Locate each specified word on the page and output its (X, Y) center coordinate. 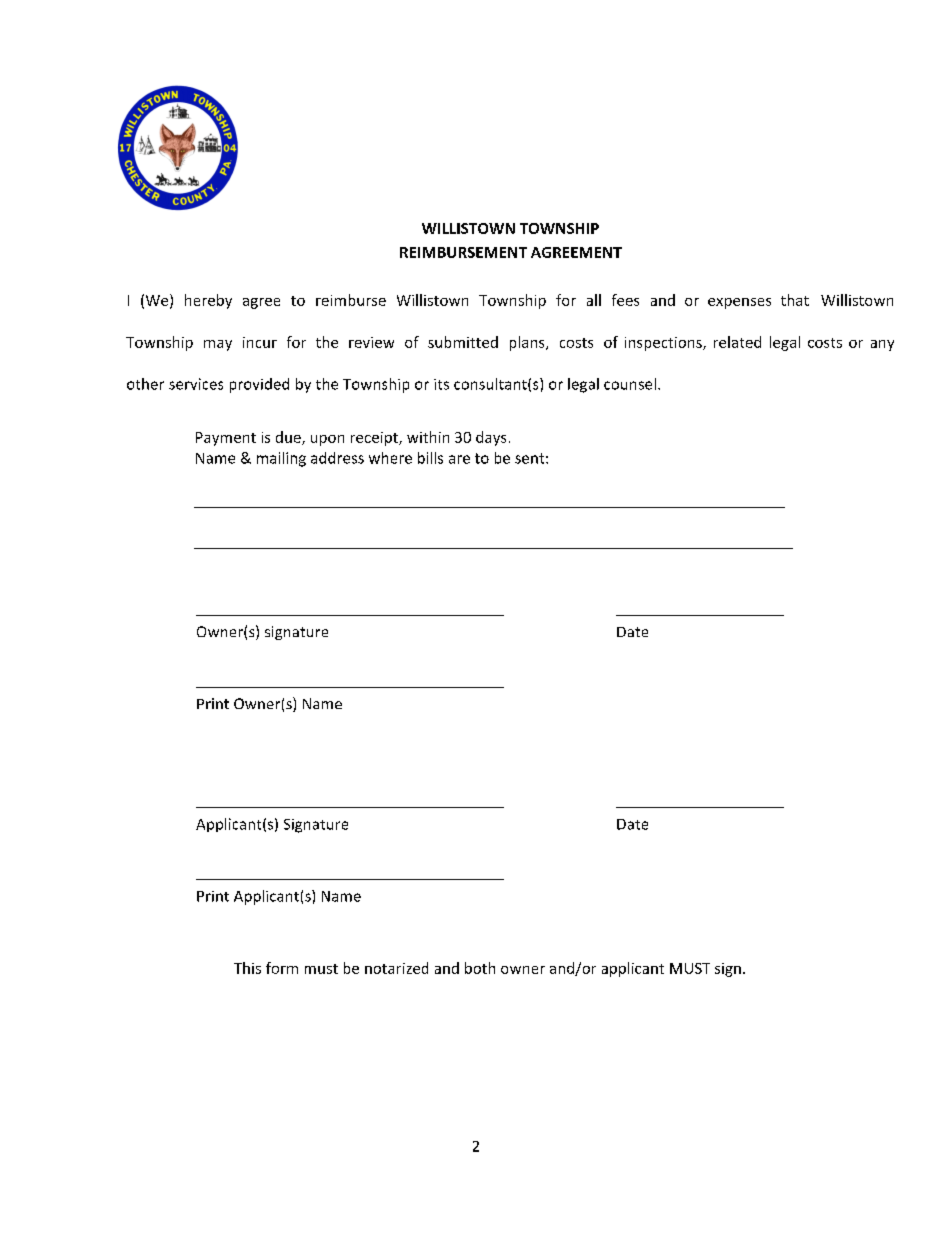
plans (528, 343)
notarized (396, 968)
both (480, 968)
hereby (208, 301)
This (247, 968)
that (795, 300)
